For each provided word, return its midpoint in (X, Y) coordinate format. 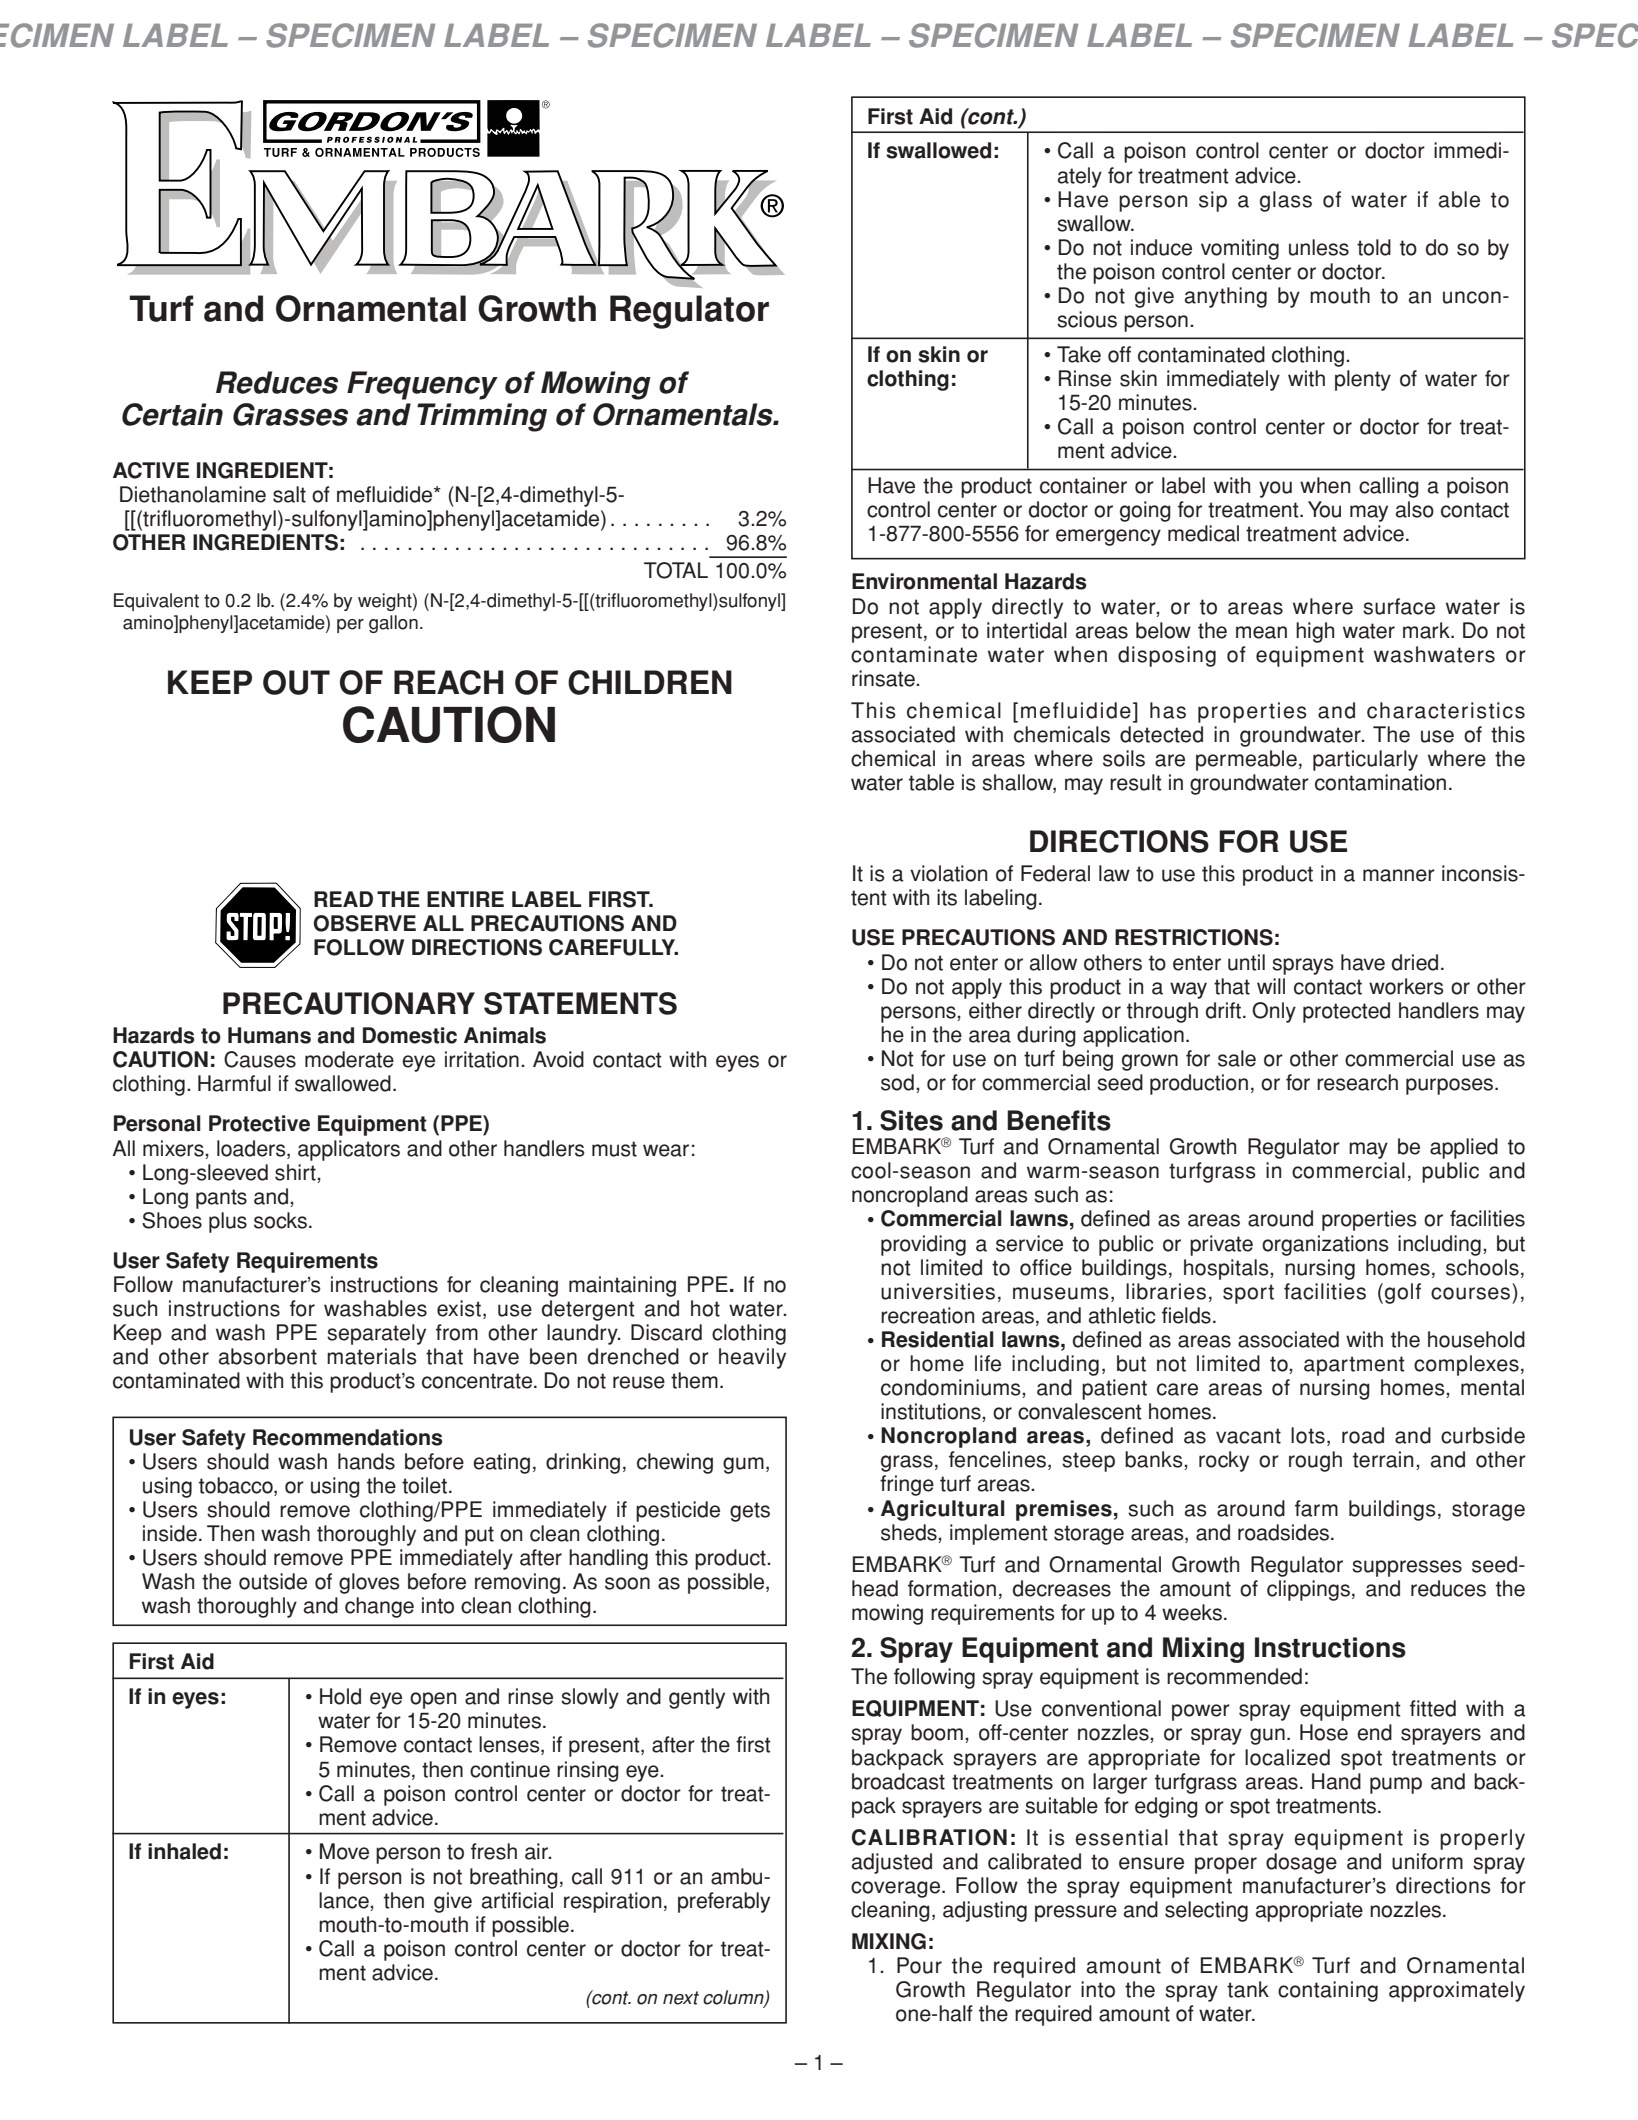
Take (1079, 354)
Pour (919, 1965)
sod (897, 1082)
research (1357, 1082)
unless (1319, 247)
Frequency (422, 385)
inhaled (184, 1851)
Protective (259, 1123)
